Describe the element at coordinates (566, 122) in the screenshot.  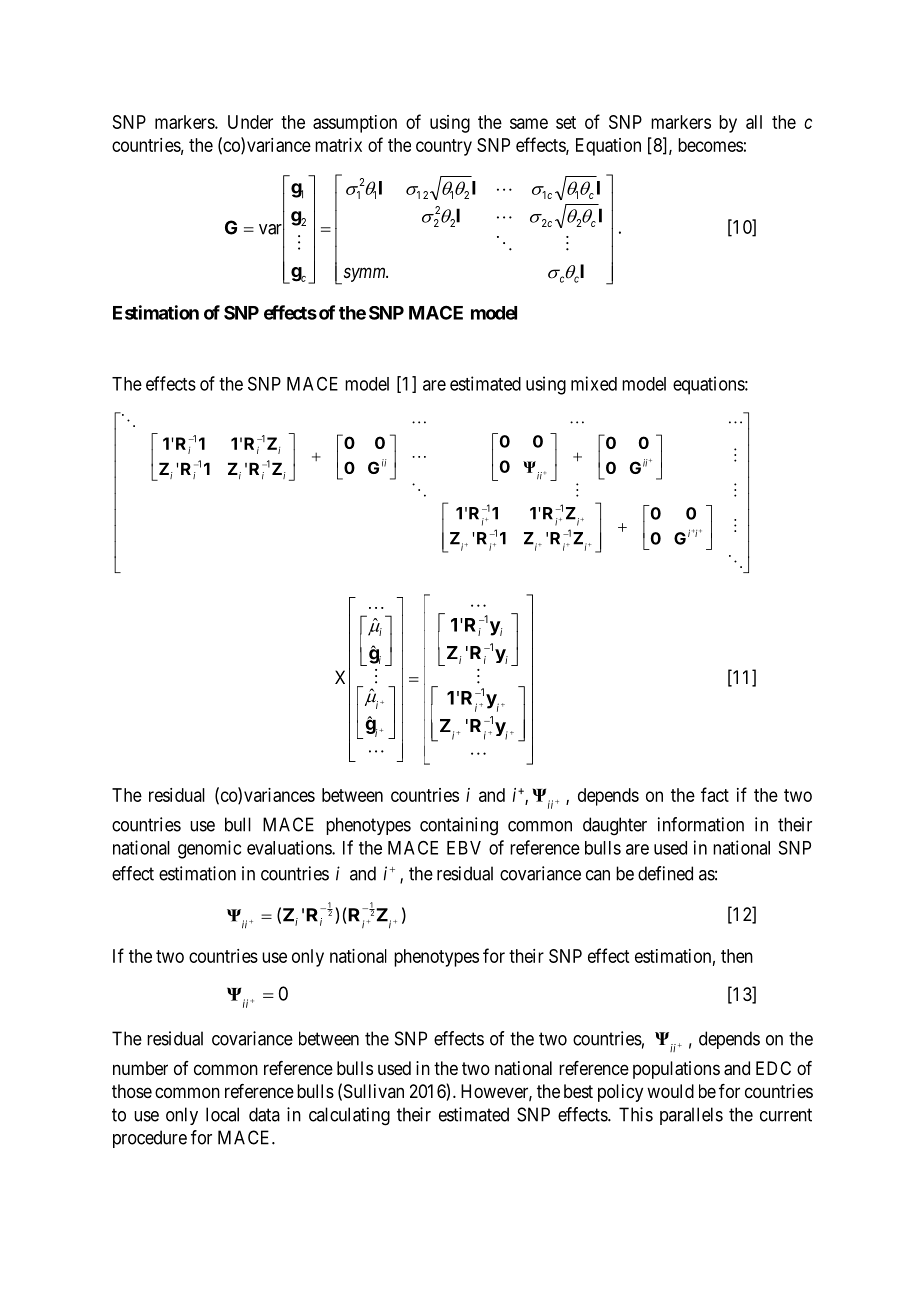
I see `set` at that location.
